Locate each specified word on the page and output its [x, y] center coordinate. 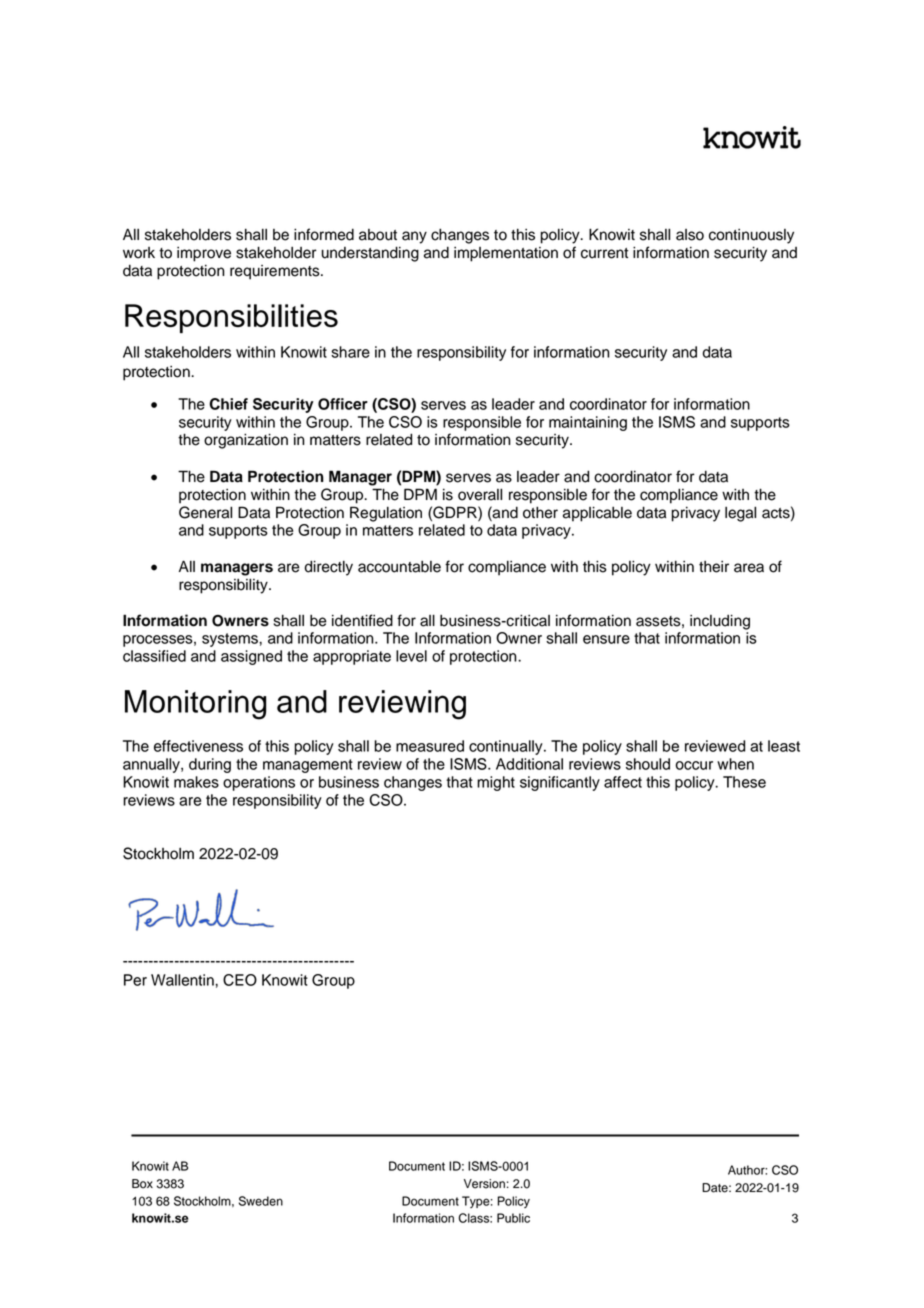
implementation [506, 254]
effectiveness [198, 746]
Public [513, 1218]
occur [694, 765]
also [690, 235]
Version [484, 1184]
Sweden [261, 1201]
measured [430, 746]
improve [204, 254]
